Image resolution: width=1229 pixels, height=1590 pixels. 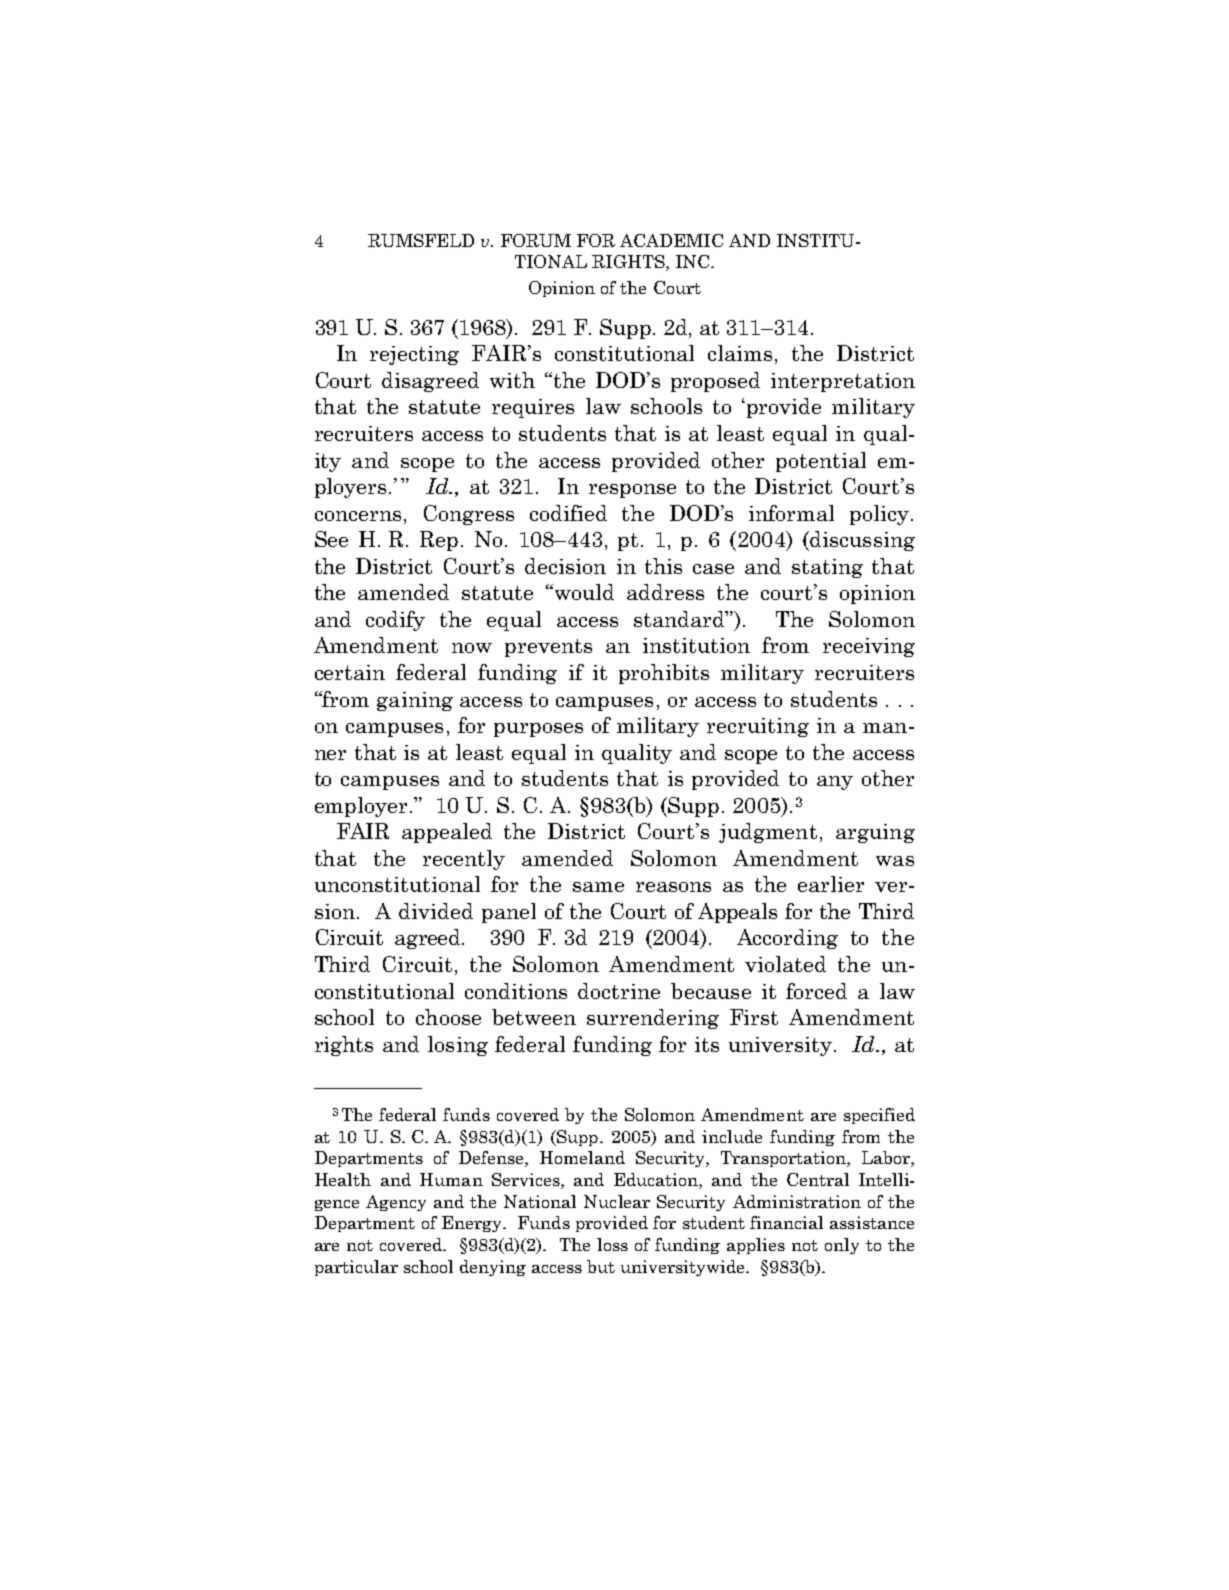 What do you see at coordinates (356, 1268) in the screenshot?
I see `particular` at bounding box center [356, 1268].
